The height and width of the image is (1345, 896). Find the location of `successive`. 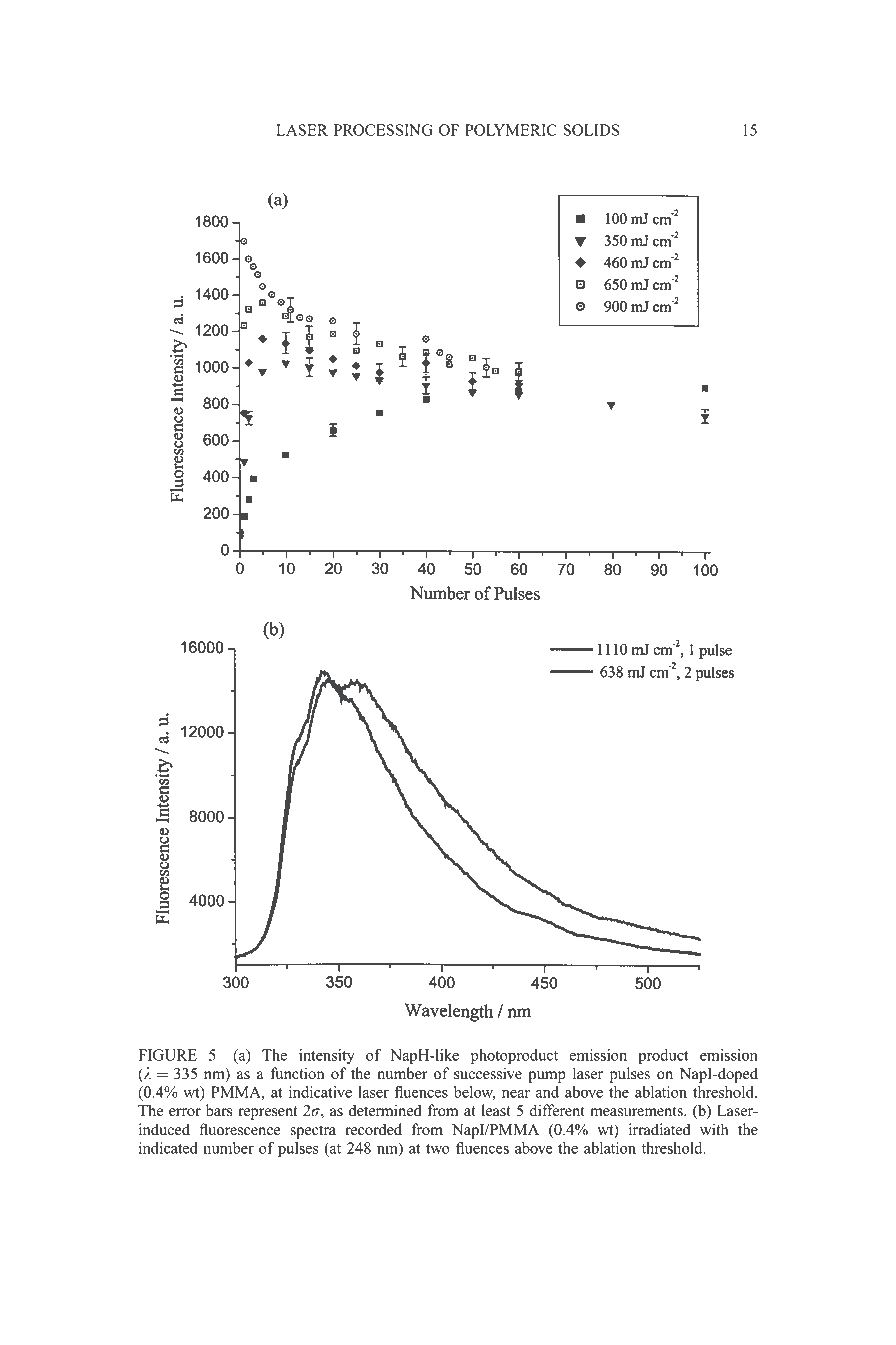

successive is located at coordinates (488, 1073).
